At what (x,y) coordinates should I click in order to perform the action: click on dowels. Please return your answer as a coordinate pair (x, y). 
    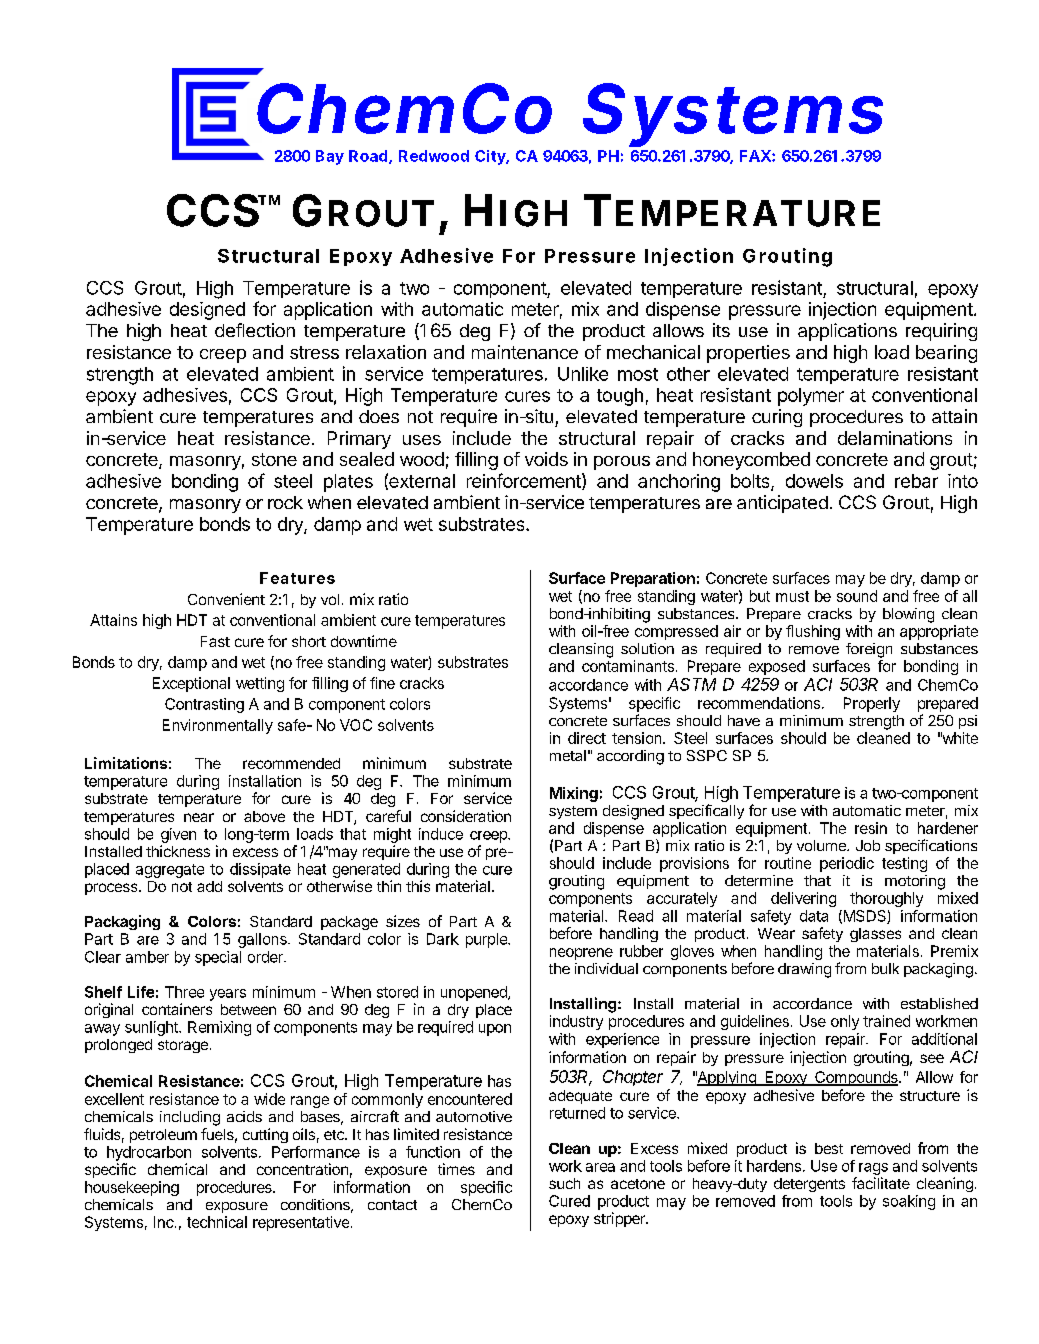
    Looking at the image, I should click on (814, 481).
